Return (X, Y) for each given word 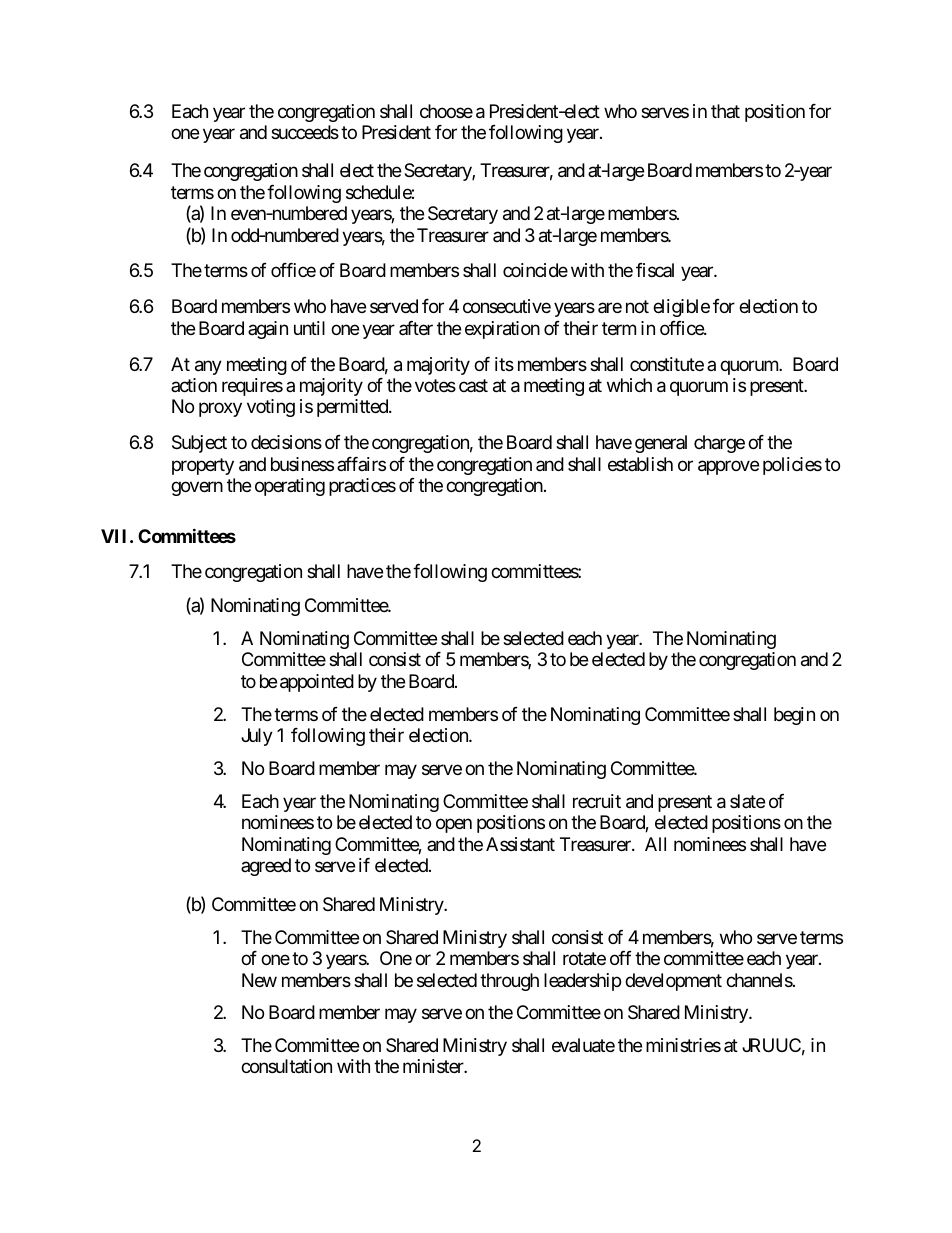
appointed (317, 683)
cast (473, 385)
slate (747, 801)
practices (362, 487)
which (629, 385)
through (509, 982)
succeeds (305, 132)
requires (252, 387)
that (725, 111)
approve (728, 467)
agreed (266, 867)
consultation (286, 1066)
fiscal (655, 270)
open (454, 826)
